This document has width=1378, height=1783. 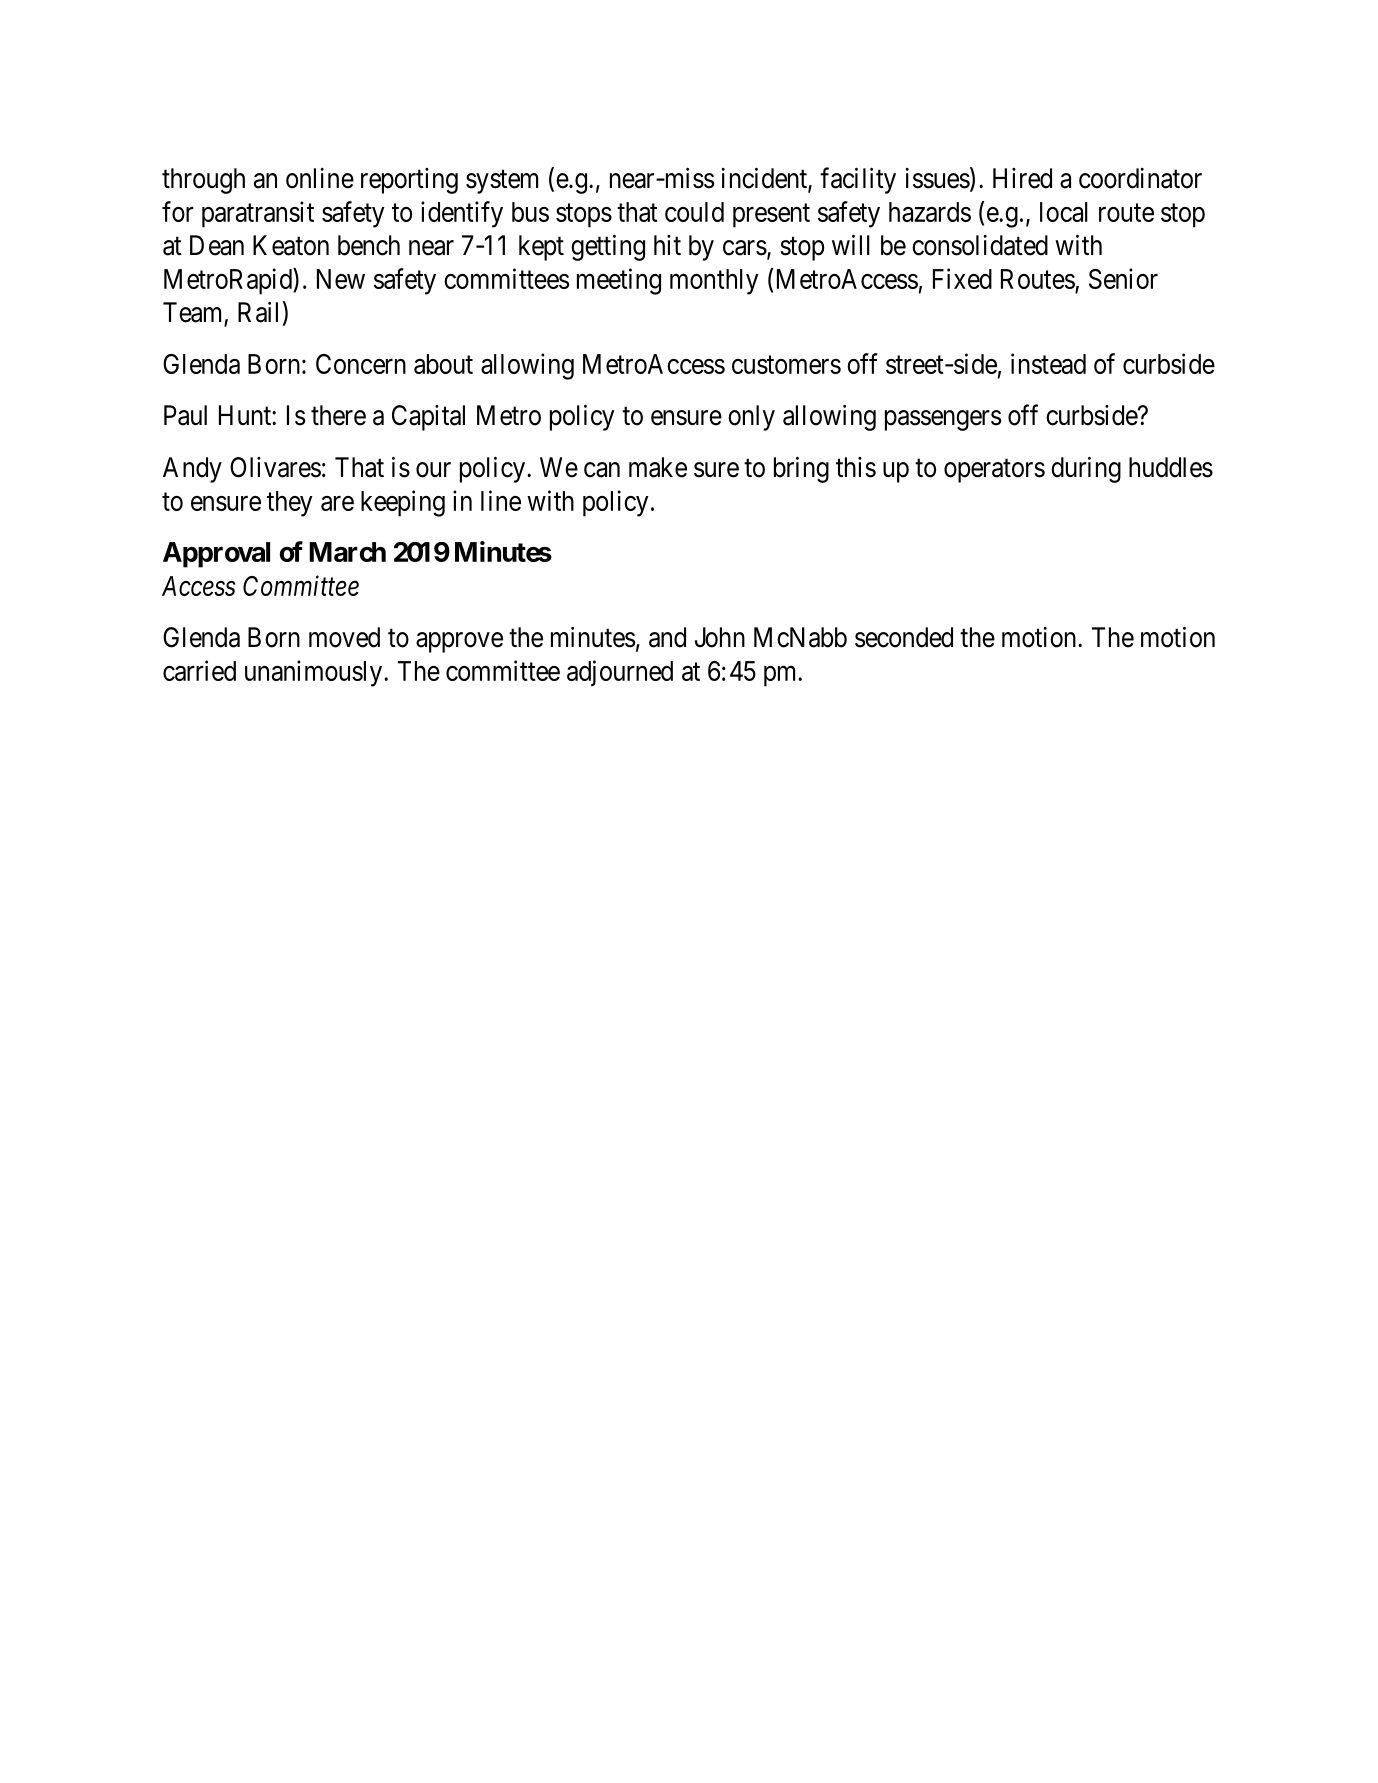 I want to click on during, so click(x=1086, y=470).
